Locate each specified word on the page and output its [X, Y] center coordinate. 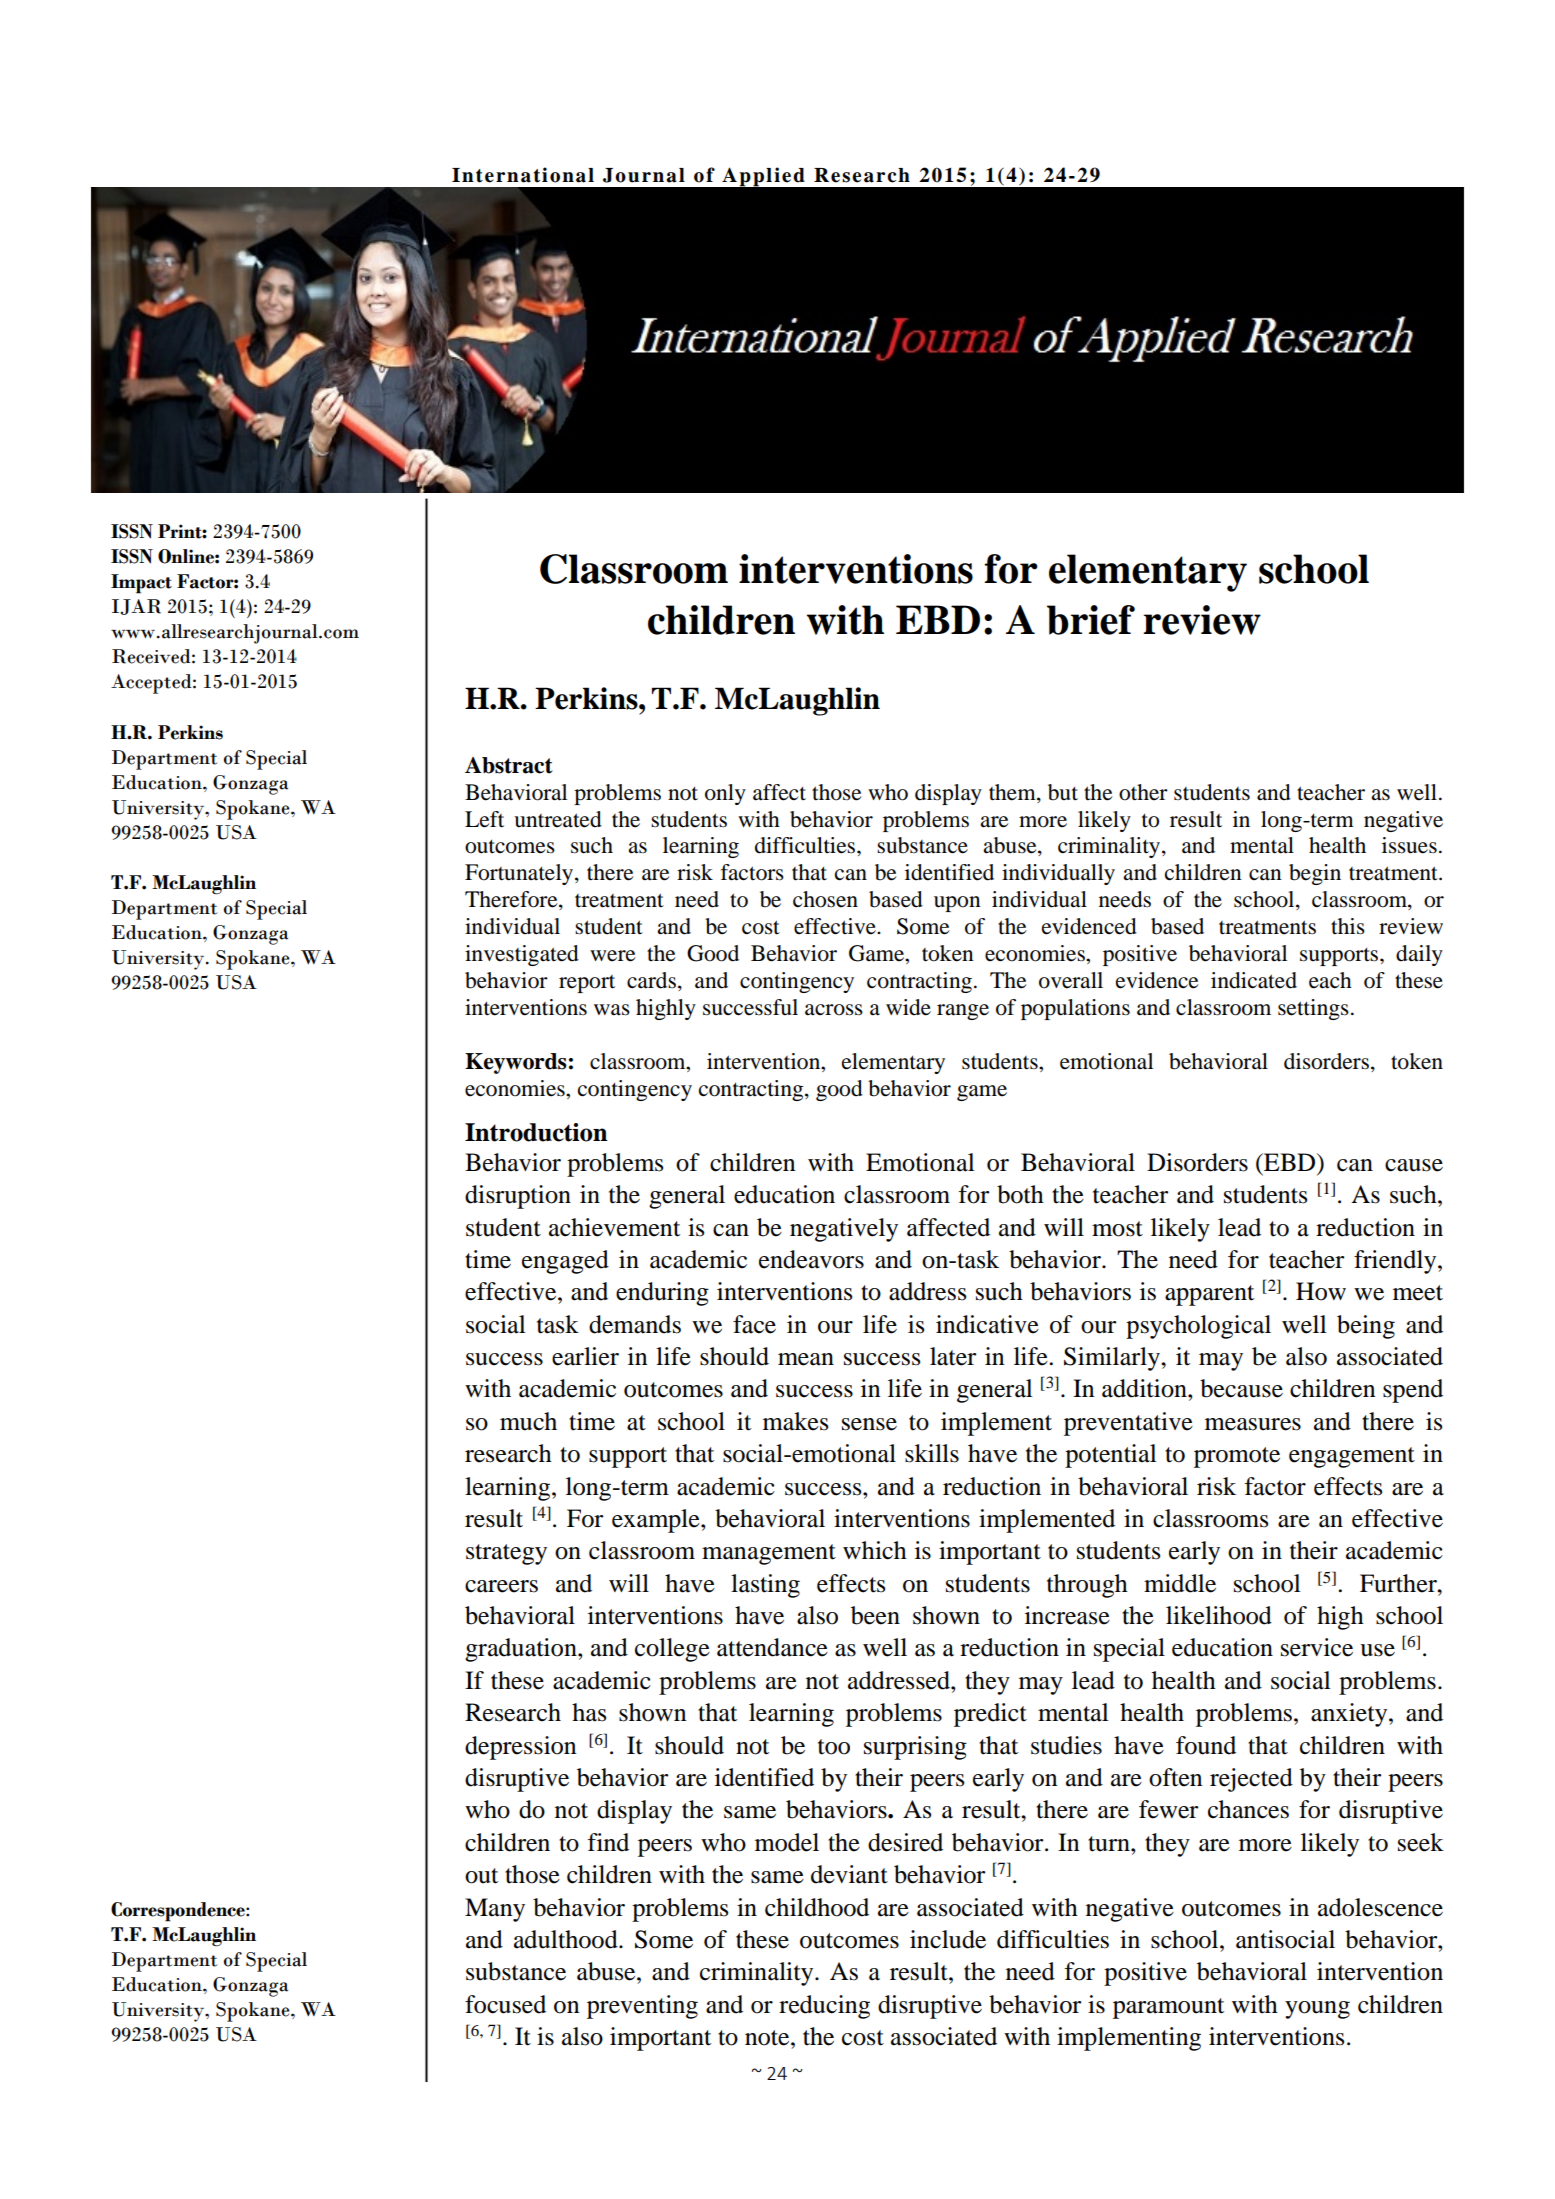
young [1317, 2010]
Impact [141, 584]
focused [505, 2004]
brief [1091, 620]
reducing [824, 2007]
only [725, 794]
